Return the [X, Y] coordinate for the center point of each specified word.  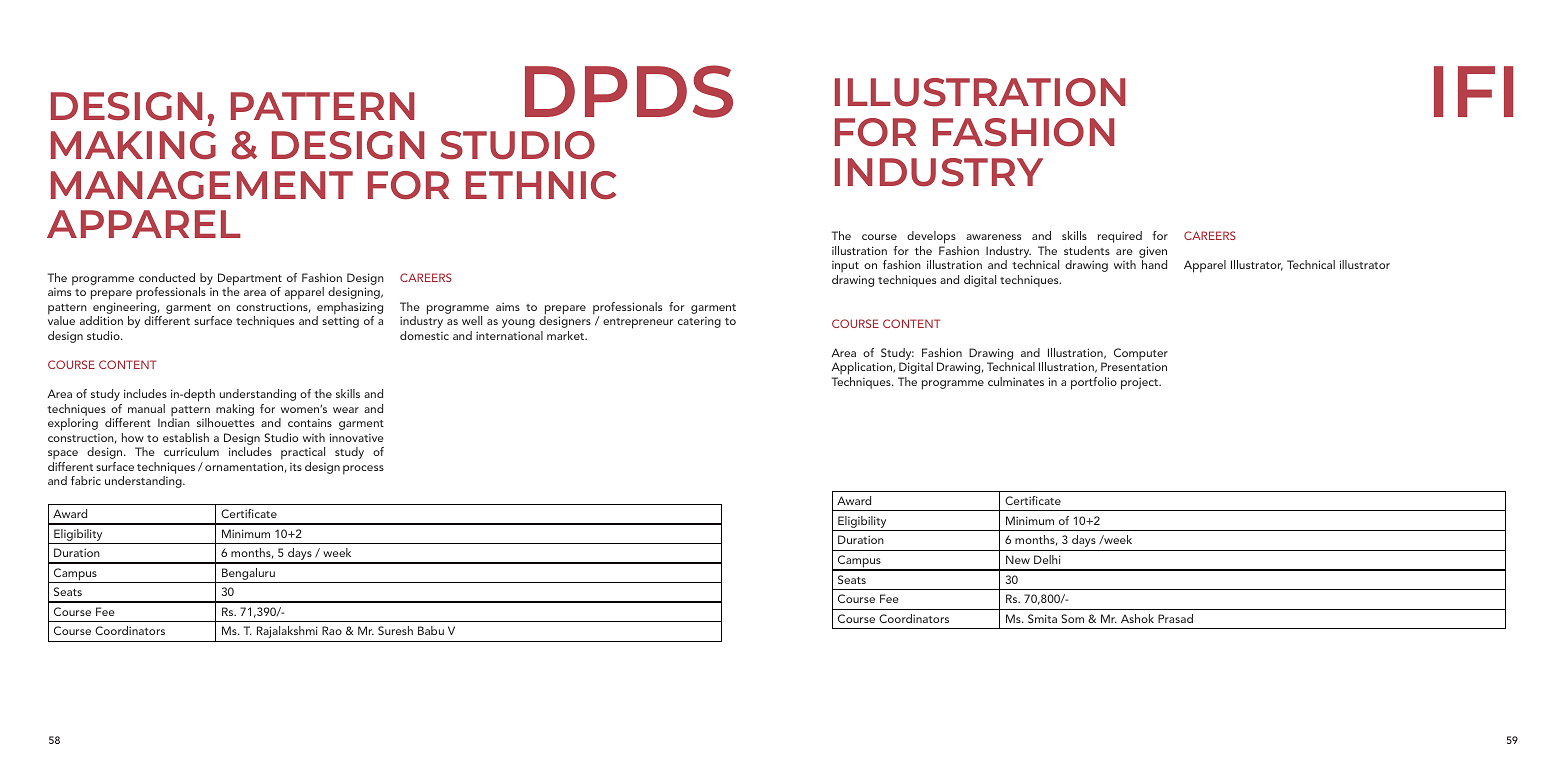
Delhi [1047, 559]
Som [1072, 618]
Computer [1141, 354]
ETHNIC [541, 185]
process [363, 470]
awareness [993, 237]
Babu [431, 630]
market [566, 335]
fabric [86, 480]
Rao [332, 630]
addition [101, 320]
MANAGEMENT [202, 185]
